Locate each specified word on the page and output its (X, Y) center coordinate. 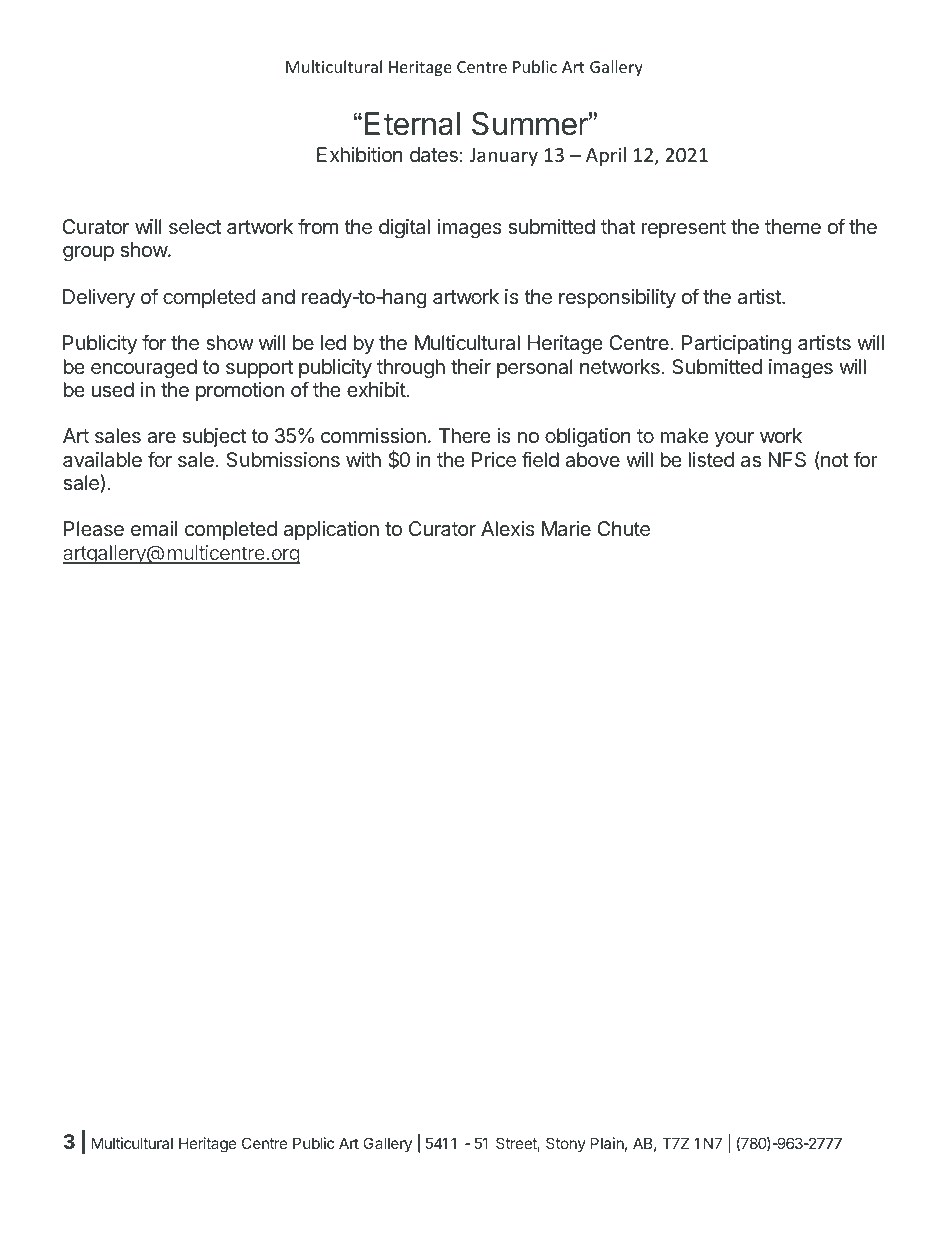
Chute (623, 528)
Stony (566, 1144)
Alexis (508, 528)
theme (793, 226)
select (195, 226)
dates (434, 155)
